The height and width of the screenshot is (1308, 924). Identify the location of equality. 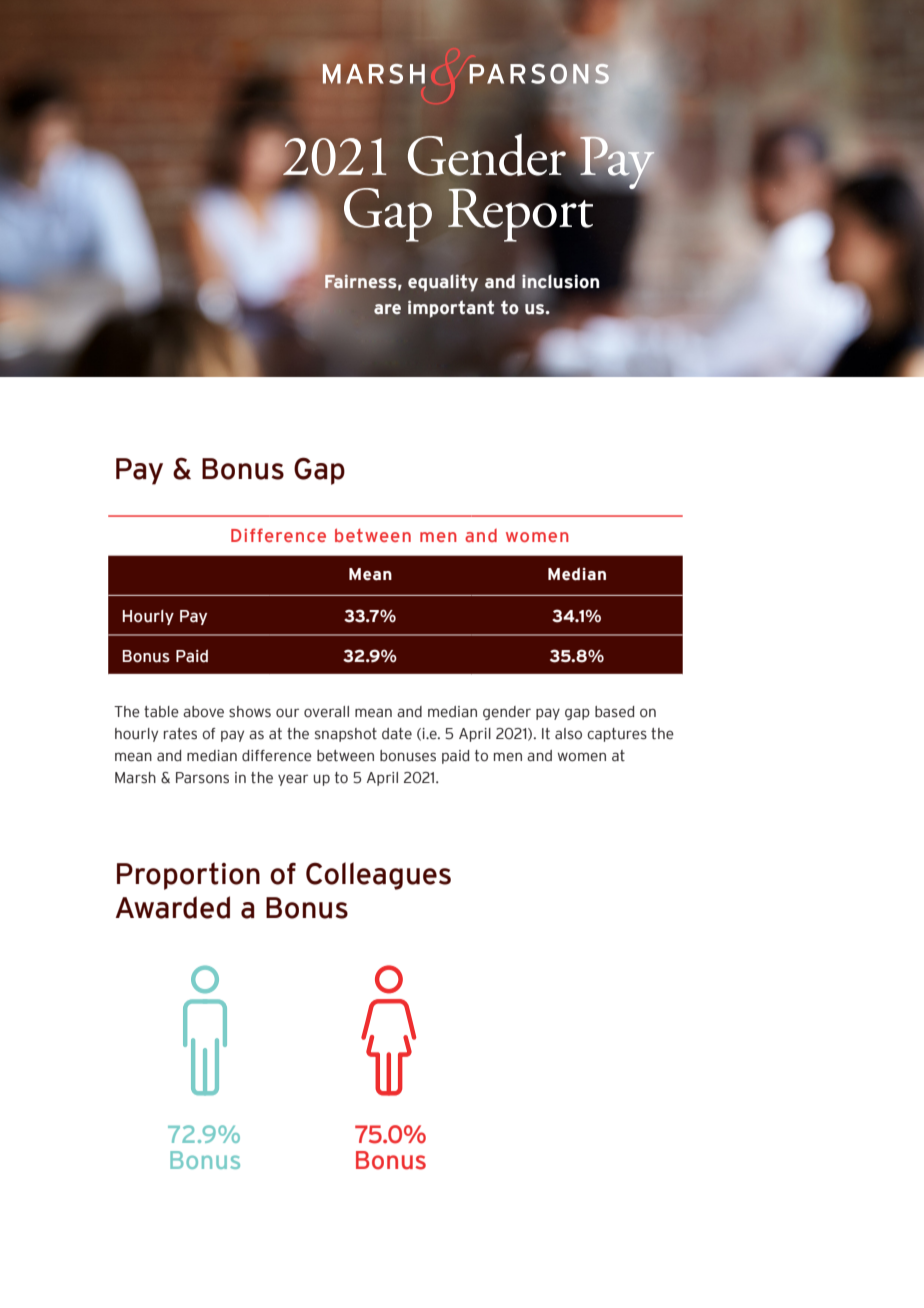
(443, 283).
